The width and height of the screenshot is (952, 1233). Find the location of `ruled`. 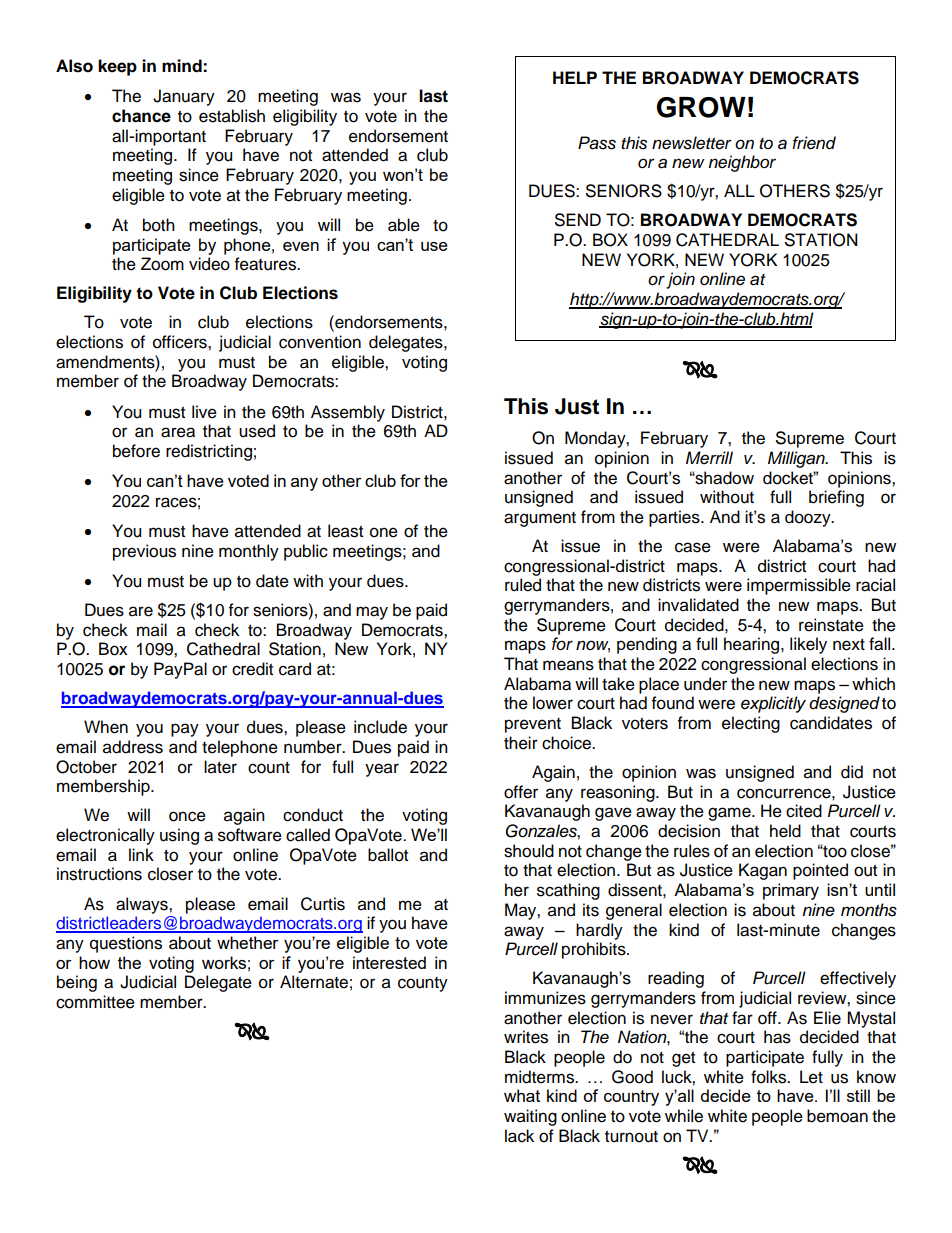

ruled is located at coordinates (523, 585).
